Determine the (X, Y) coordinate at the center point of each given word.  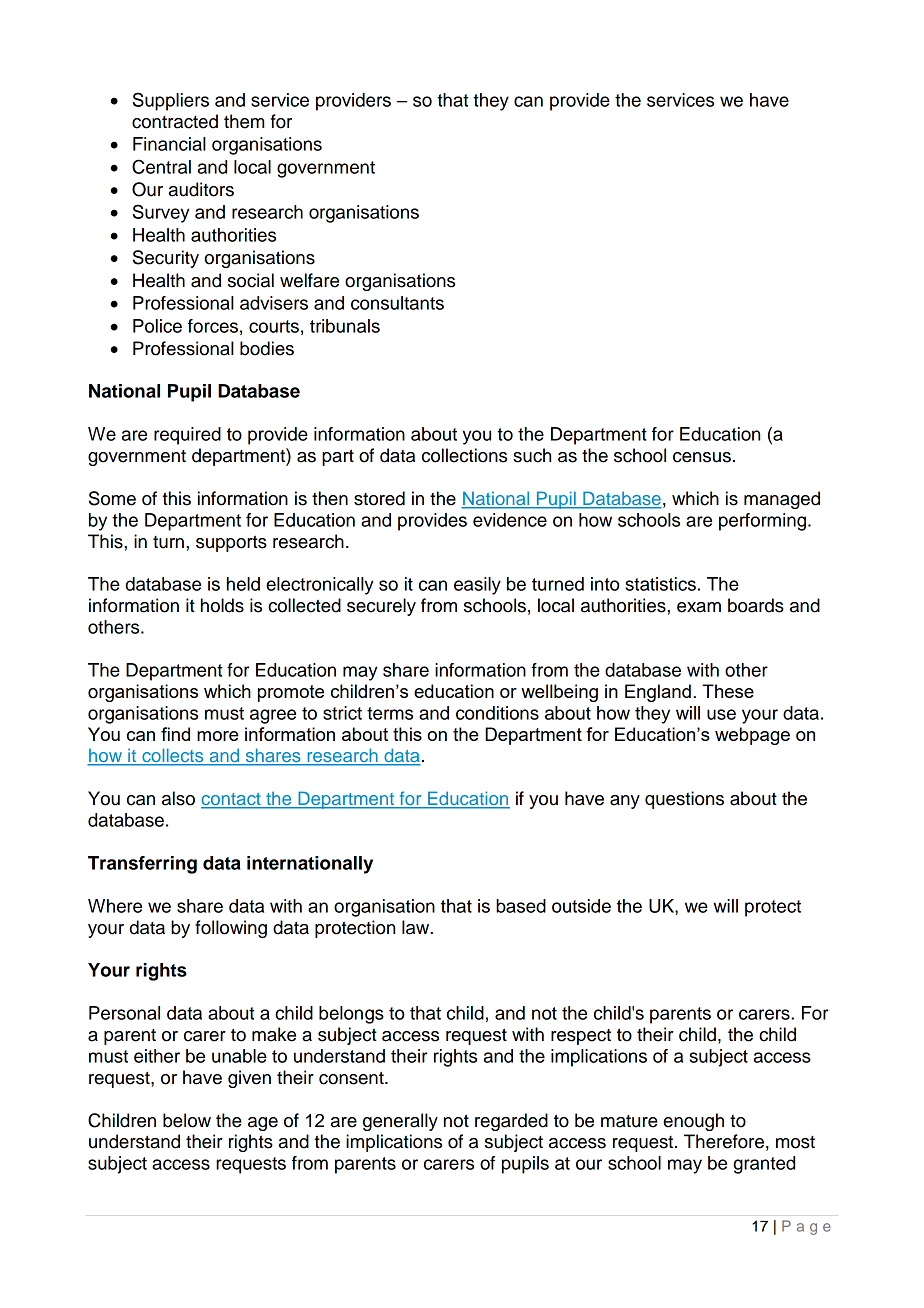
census (702, 457)
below (187, 1120)
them (244, 121)
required (187, 436)
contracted (175, 121)
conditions (497, 713)
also (178, 798)
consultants (397, 303)
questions (684, 800)
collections (464, 455)
